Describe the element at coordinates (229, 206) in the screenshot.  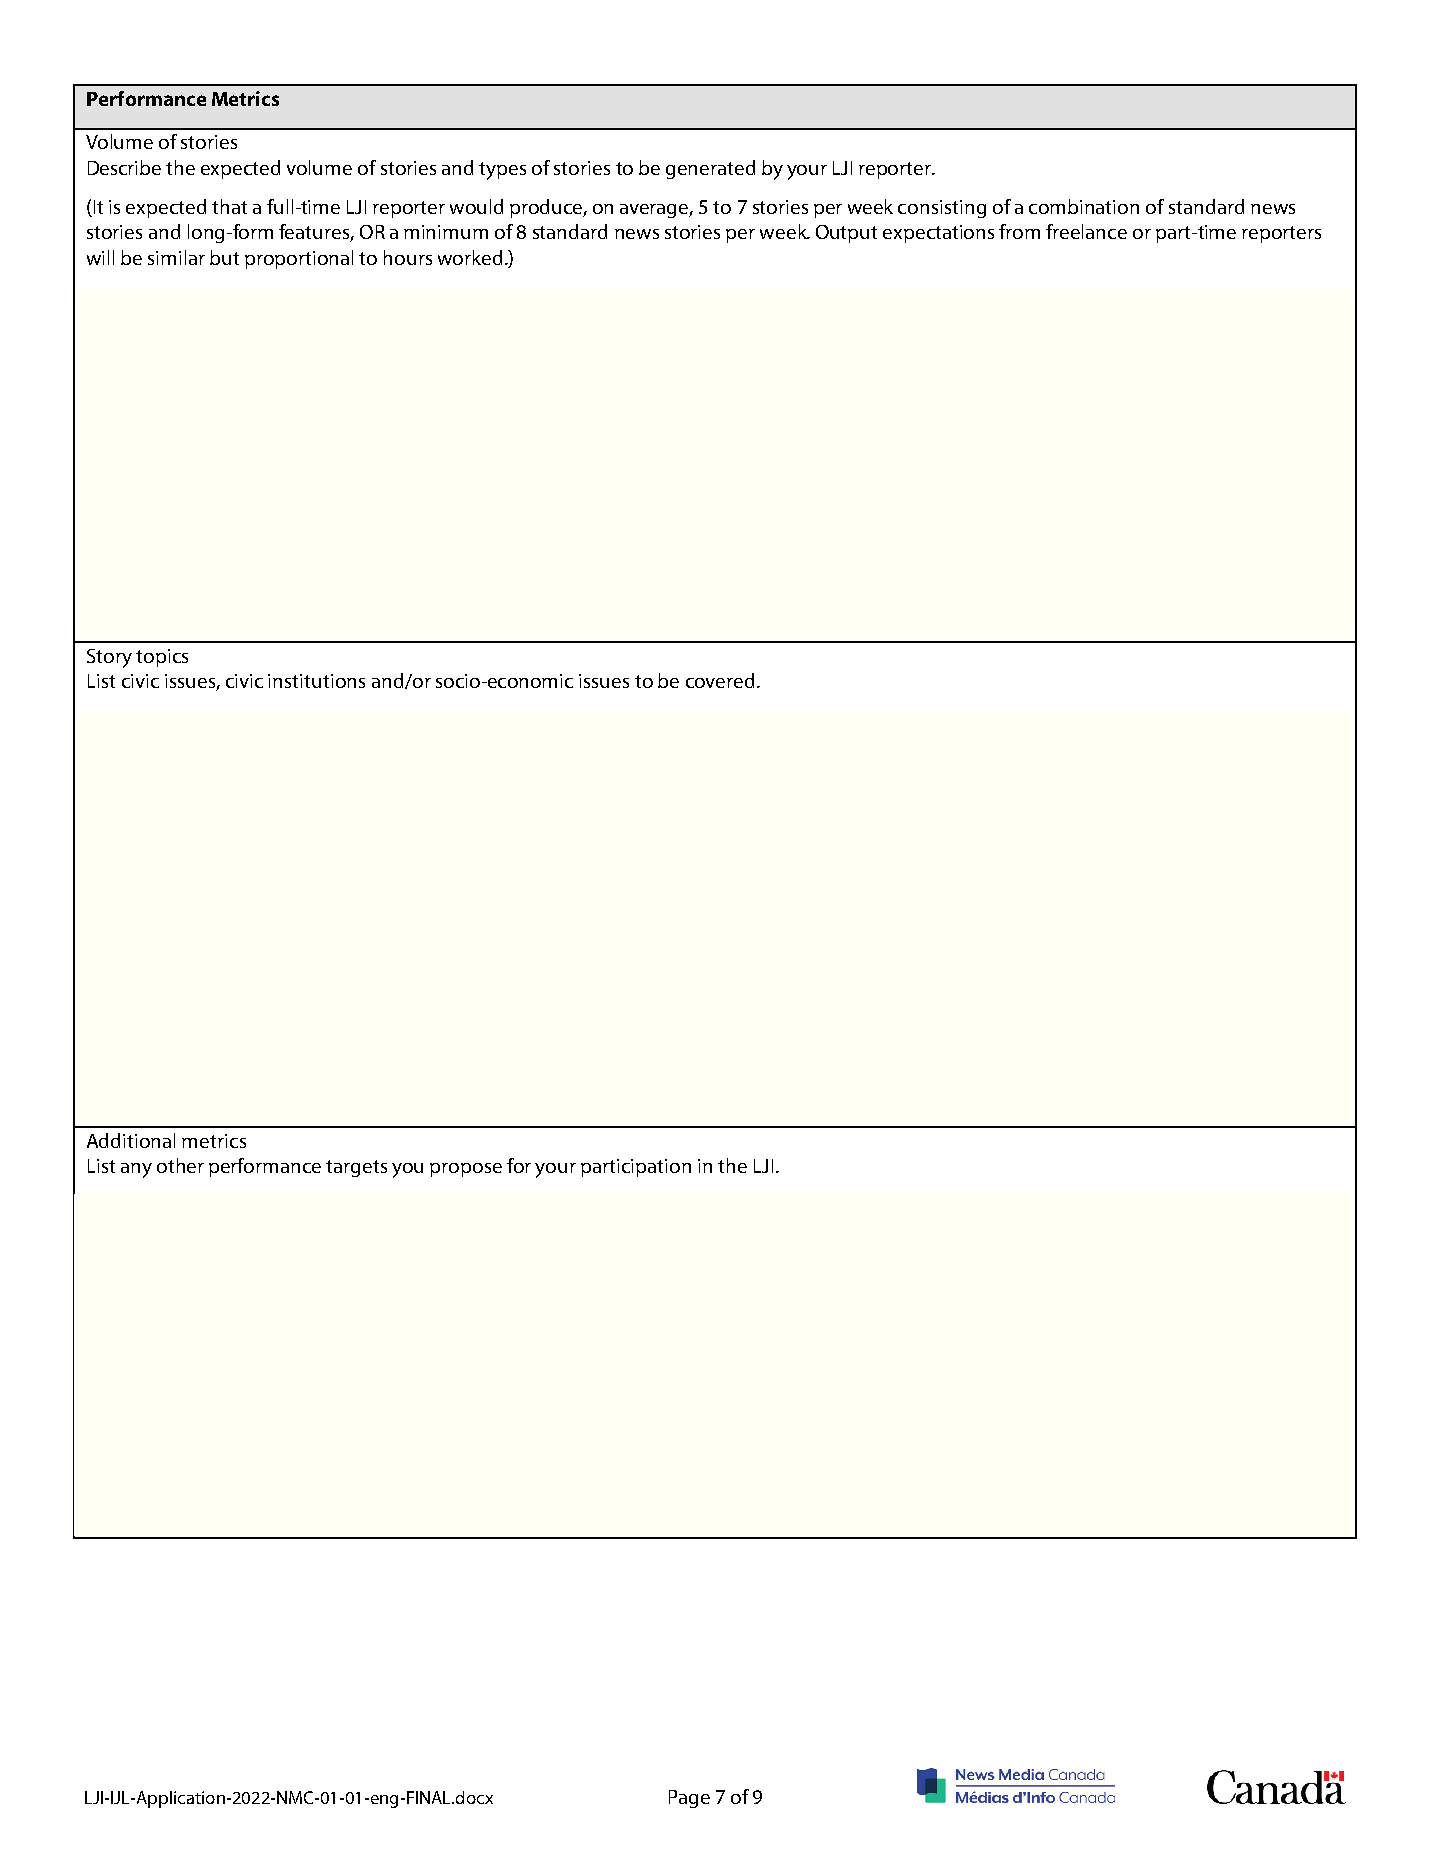
I see `that` at that location.
